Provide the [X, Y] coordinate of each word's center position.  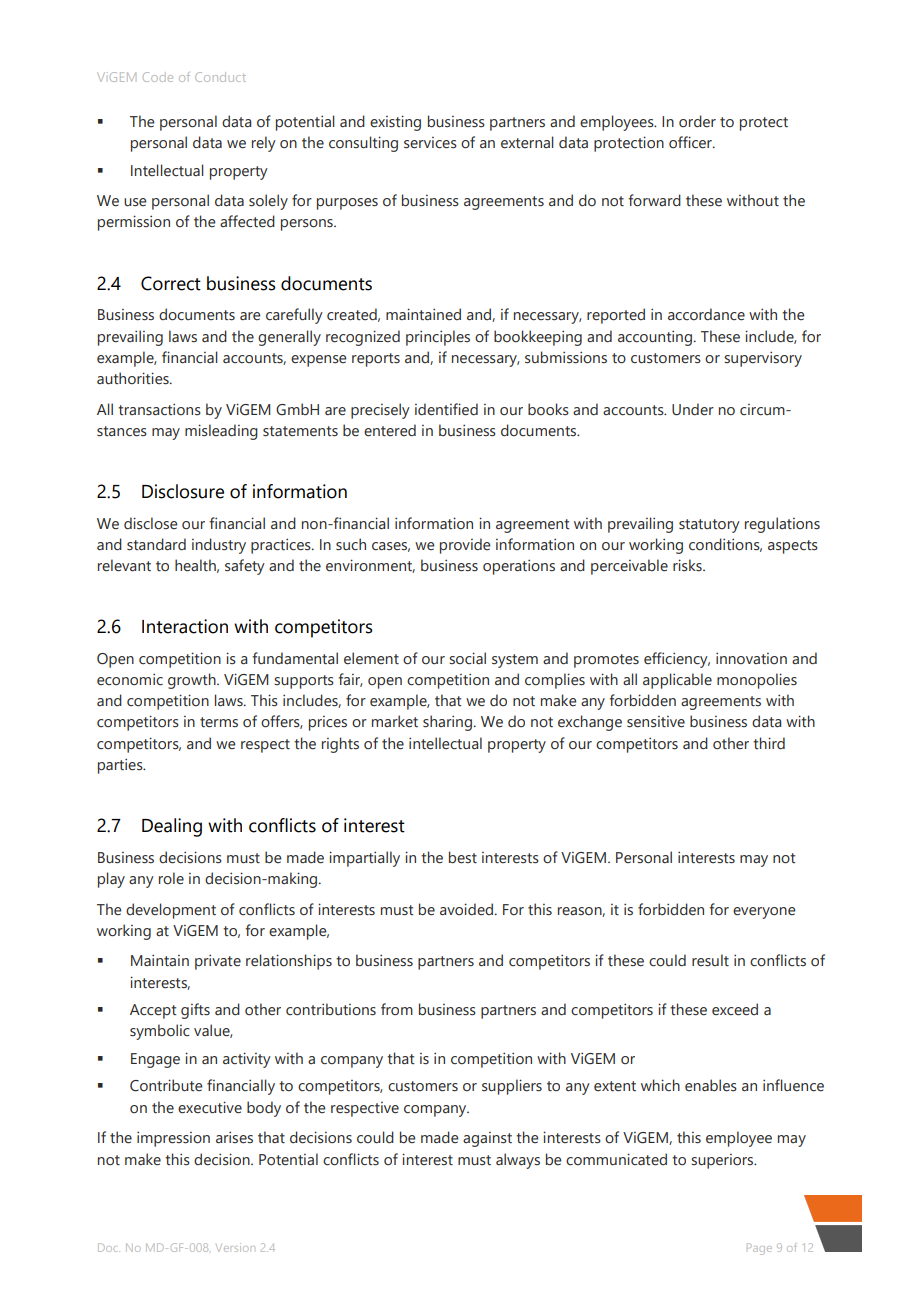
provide [465, 546]
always [518, 1161]
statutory [709, 526]
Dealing [172, 827]
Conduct [220, 77]
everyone [764, 913]
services [430, 143]
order [697, 121]
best [463, 857]
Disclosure [183, 491]
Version [235, 1247]
